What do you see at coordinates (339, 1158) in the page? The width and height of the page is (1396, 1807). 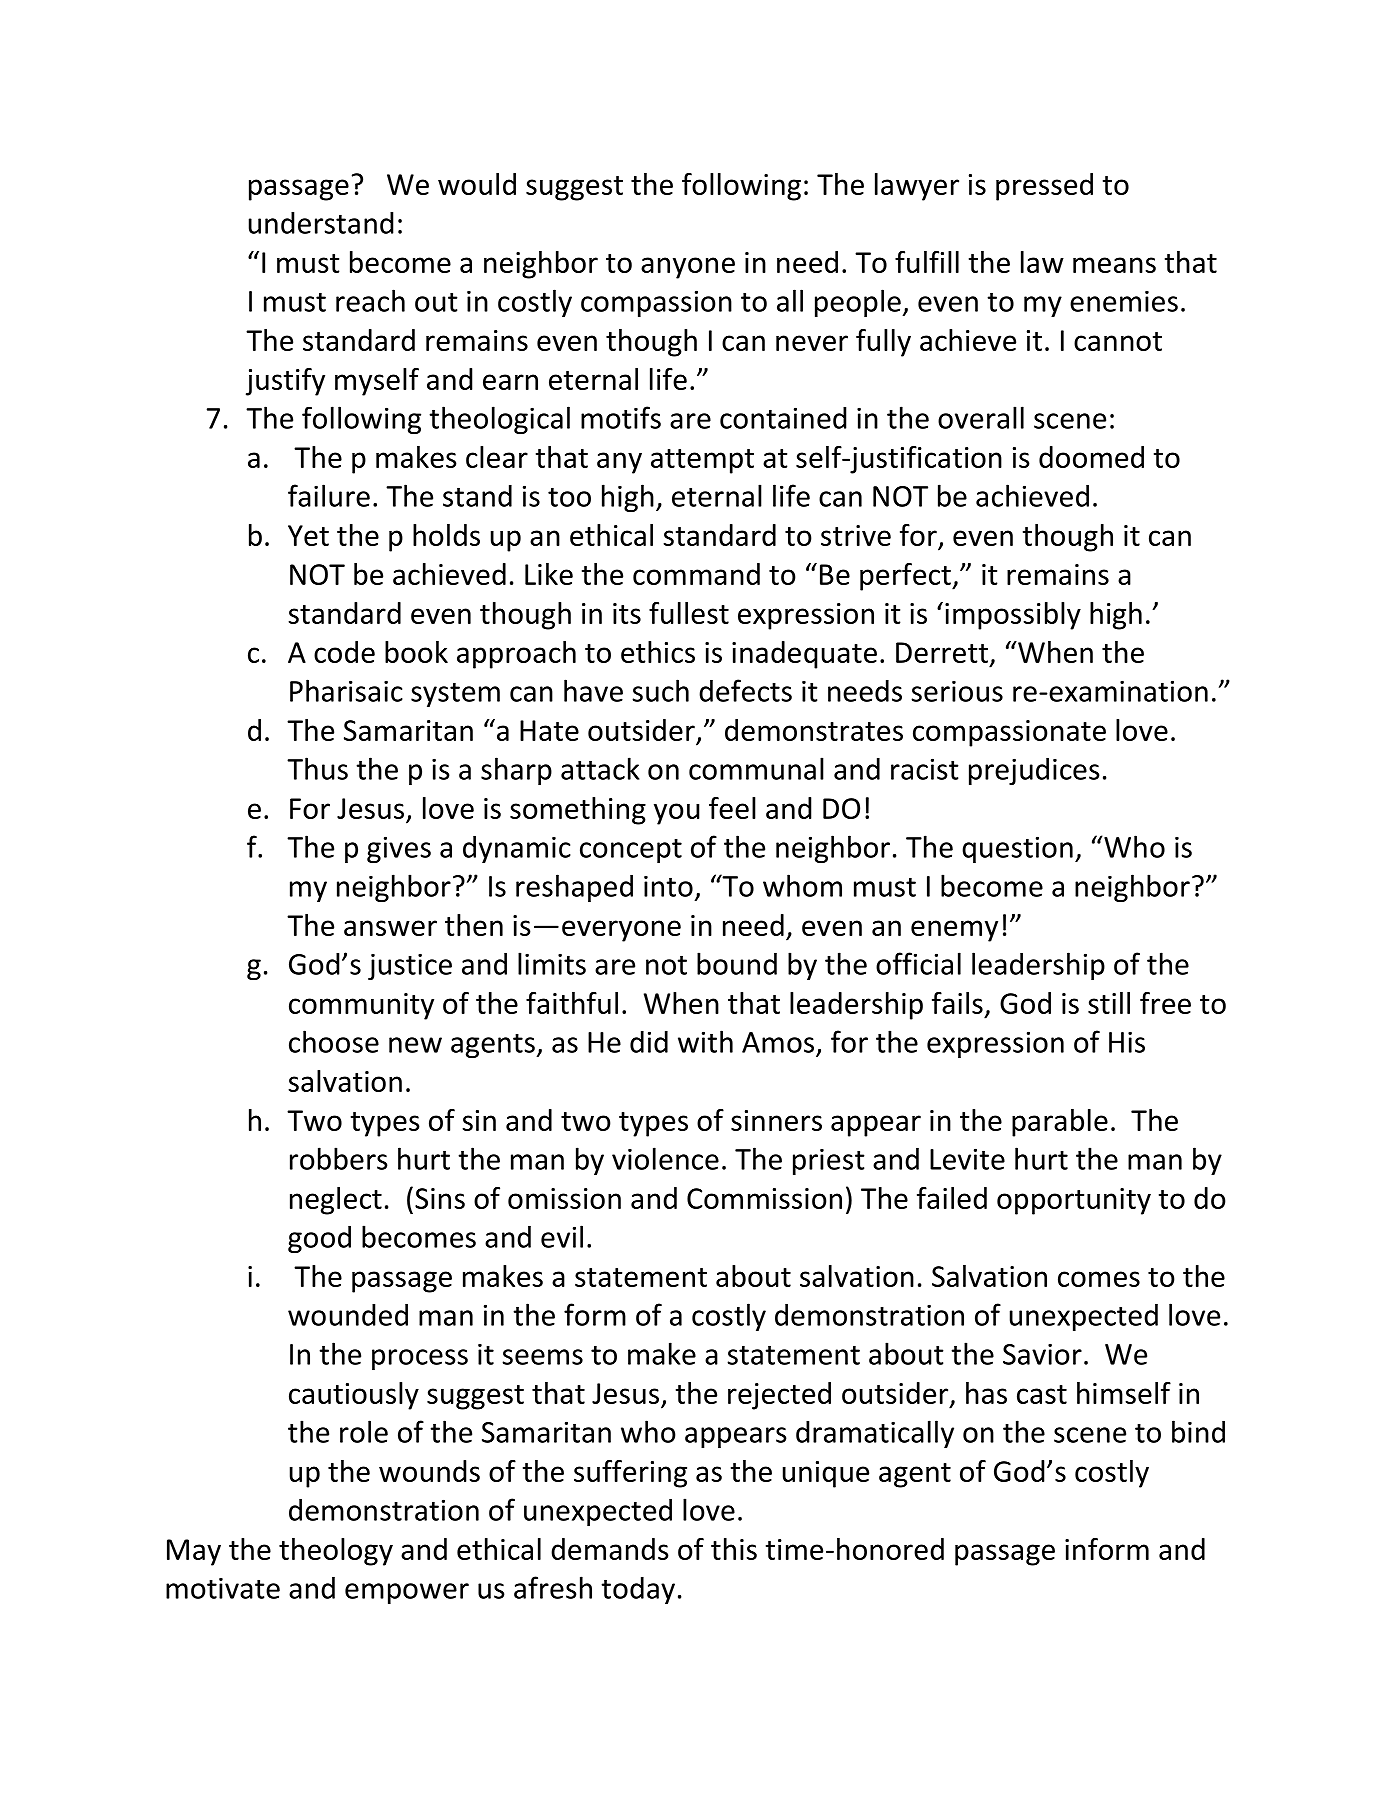 I see `robbers` at bounding box center [339, 1158].
